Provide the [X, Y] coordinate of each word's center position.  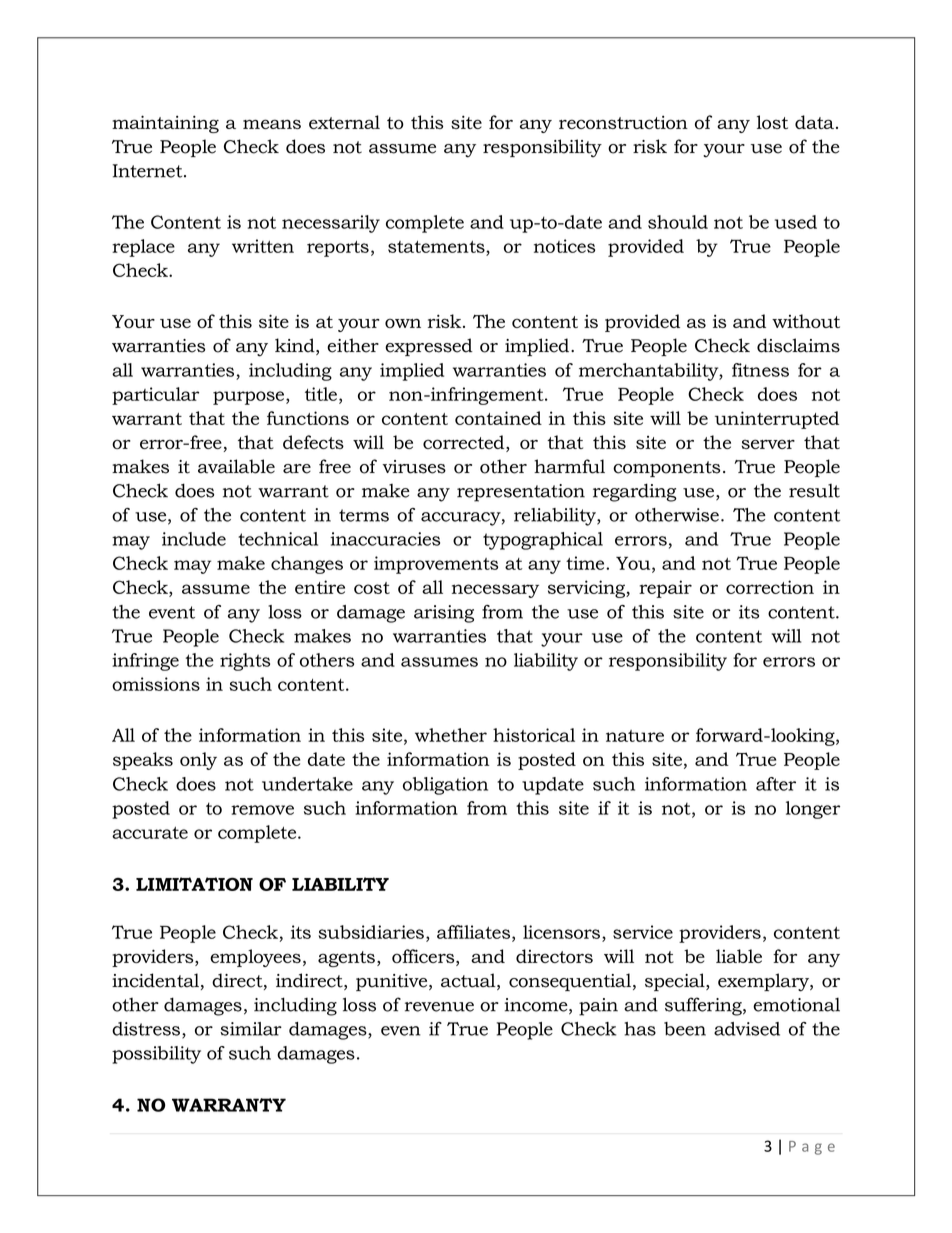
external [344, 122]
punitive [393, 982]
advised [747, 1029]
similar [251, 1029]
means [272, 124]
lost [772, 122]
